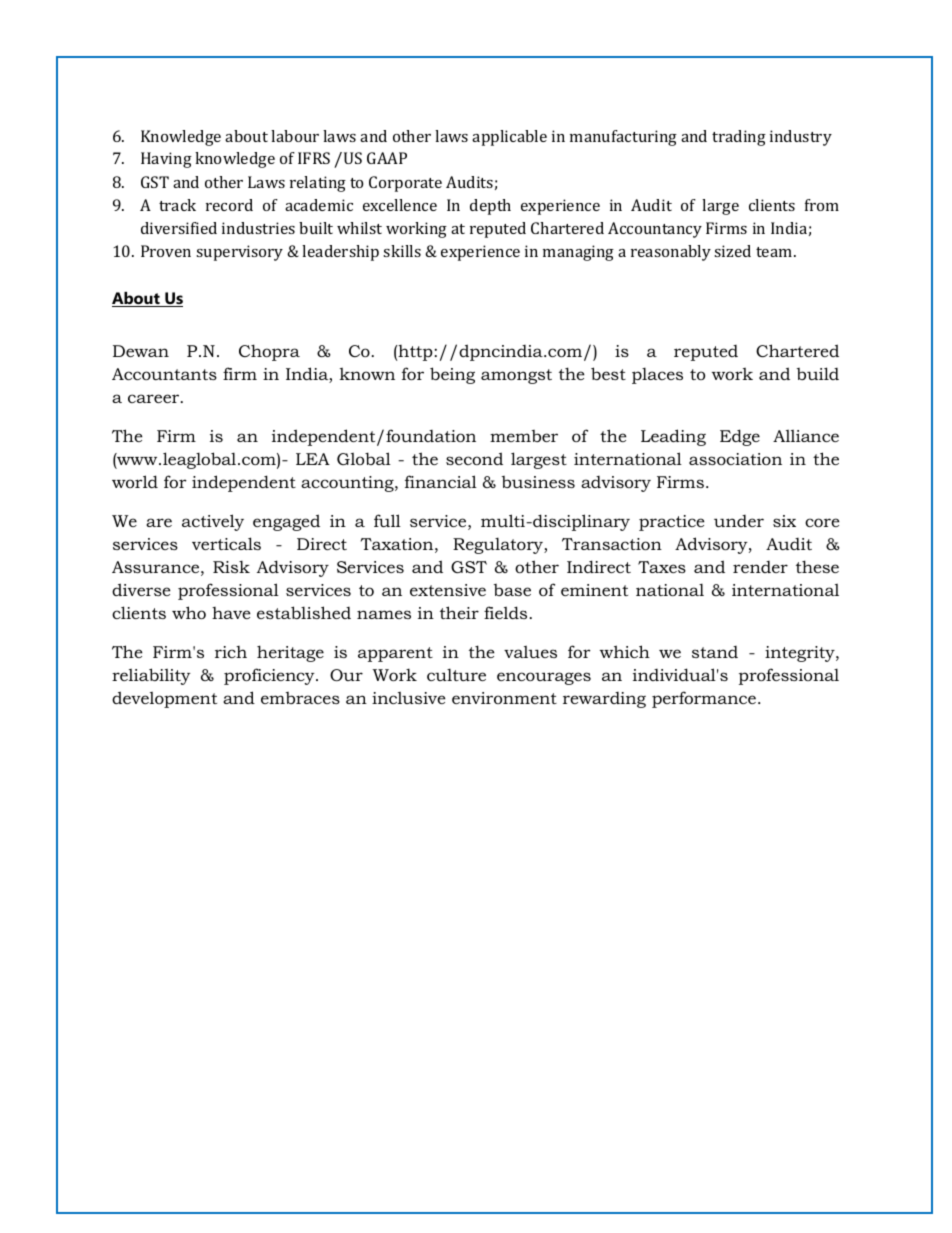 Image resolution: width=952 pixels, height=1233 pixels. I want to click on build, so click(818, 373).
